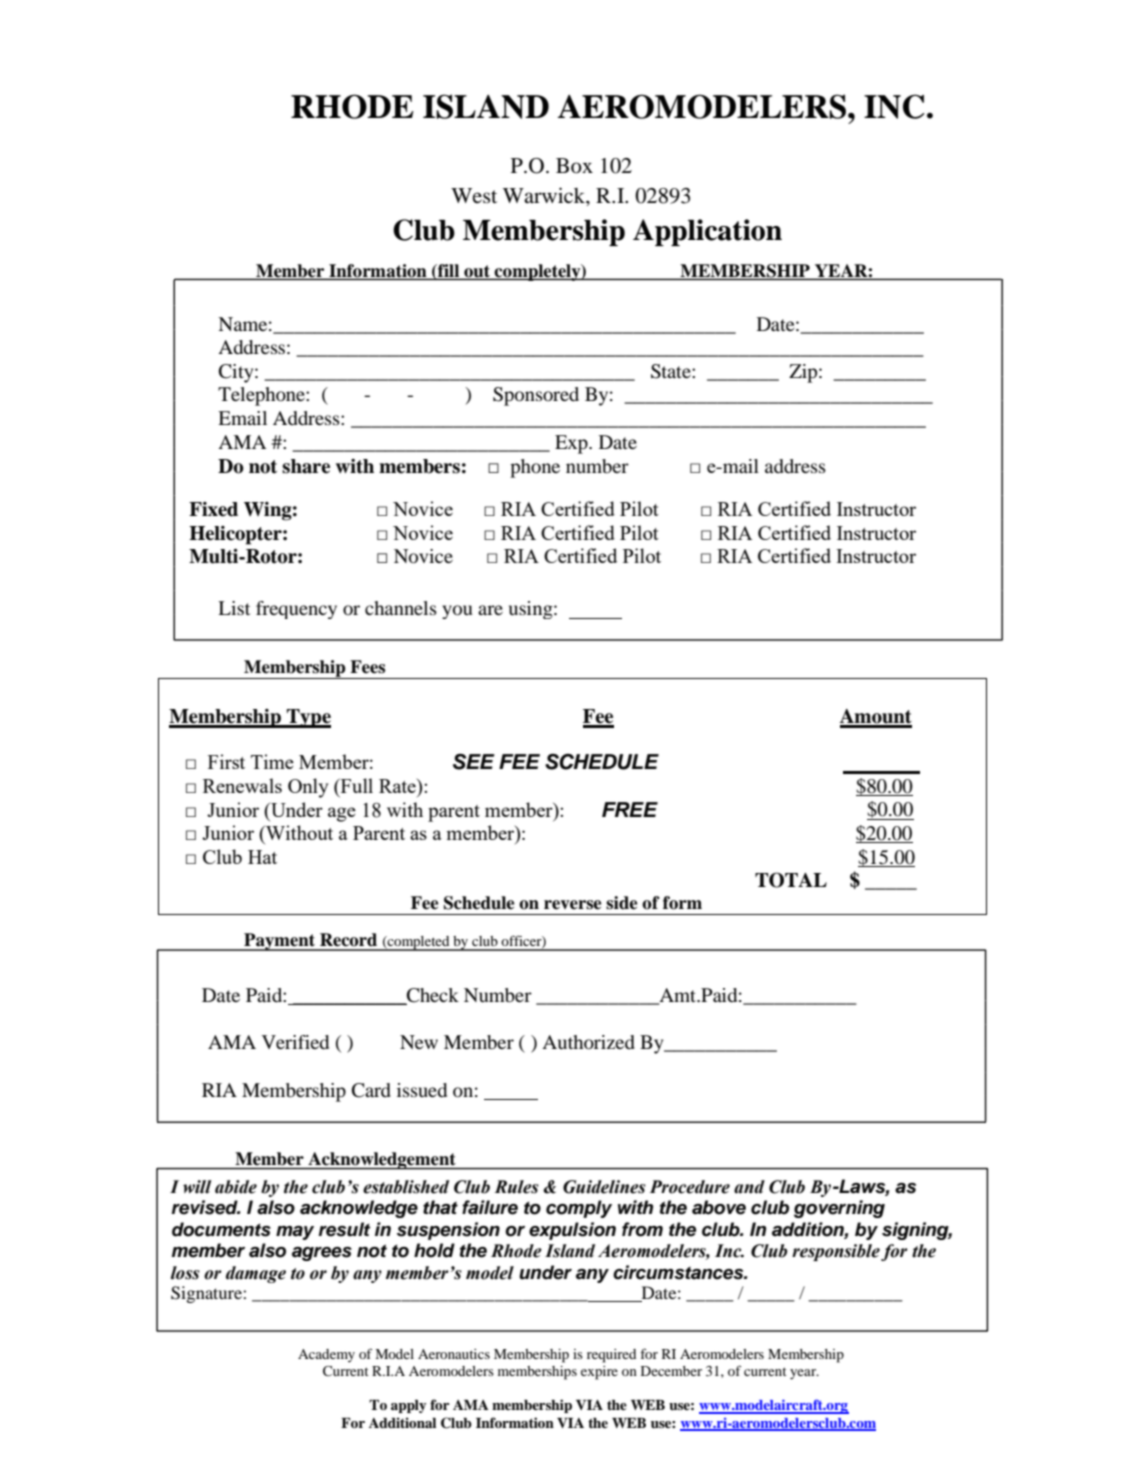 The height and width of the screenshot is (1480, 1143). What do you see at coordinates (454, 1354) in the screenshot?
I see `Aeronautics` at bounding box center [454, 1354].
